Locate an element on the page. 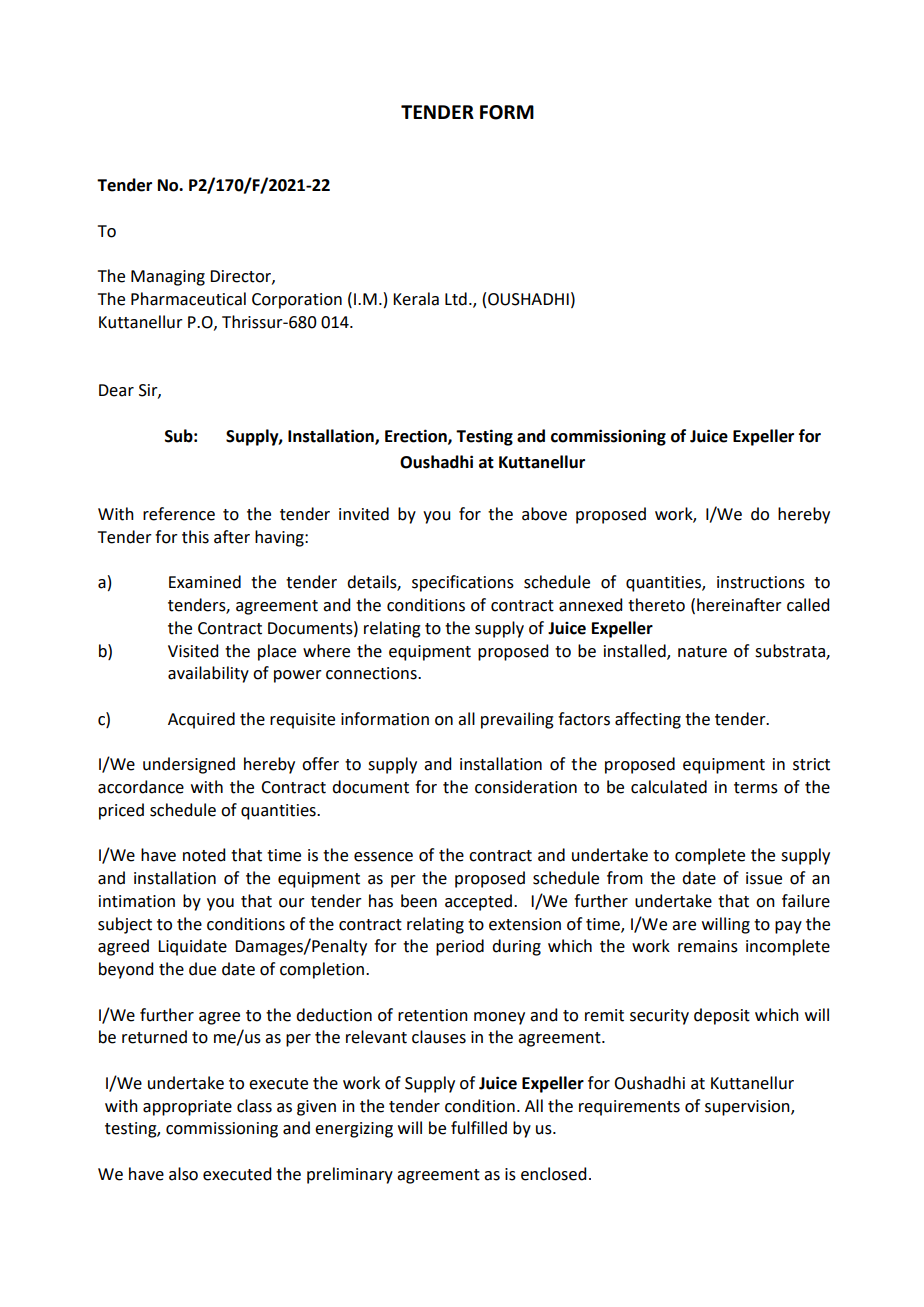  prevailing is located at coordinates (517, 720).
